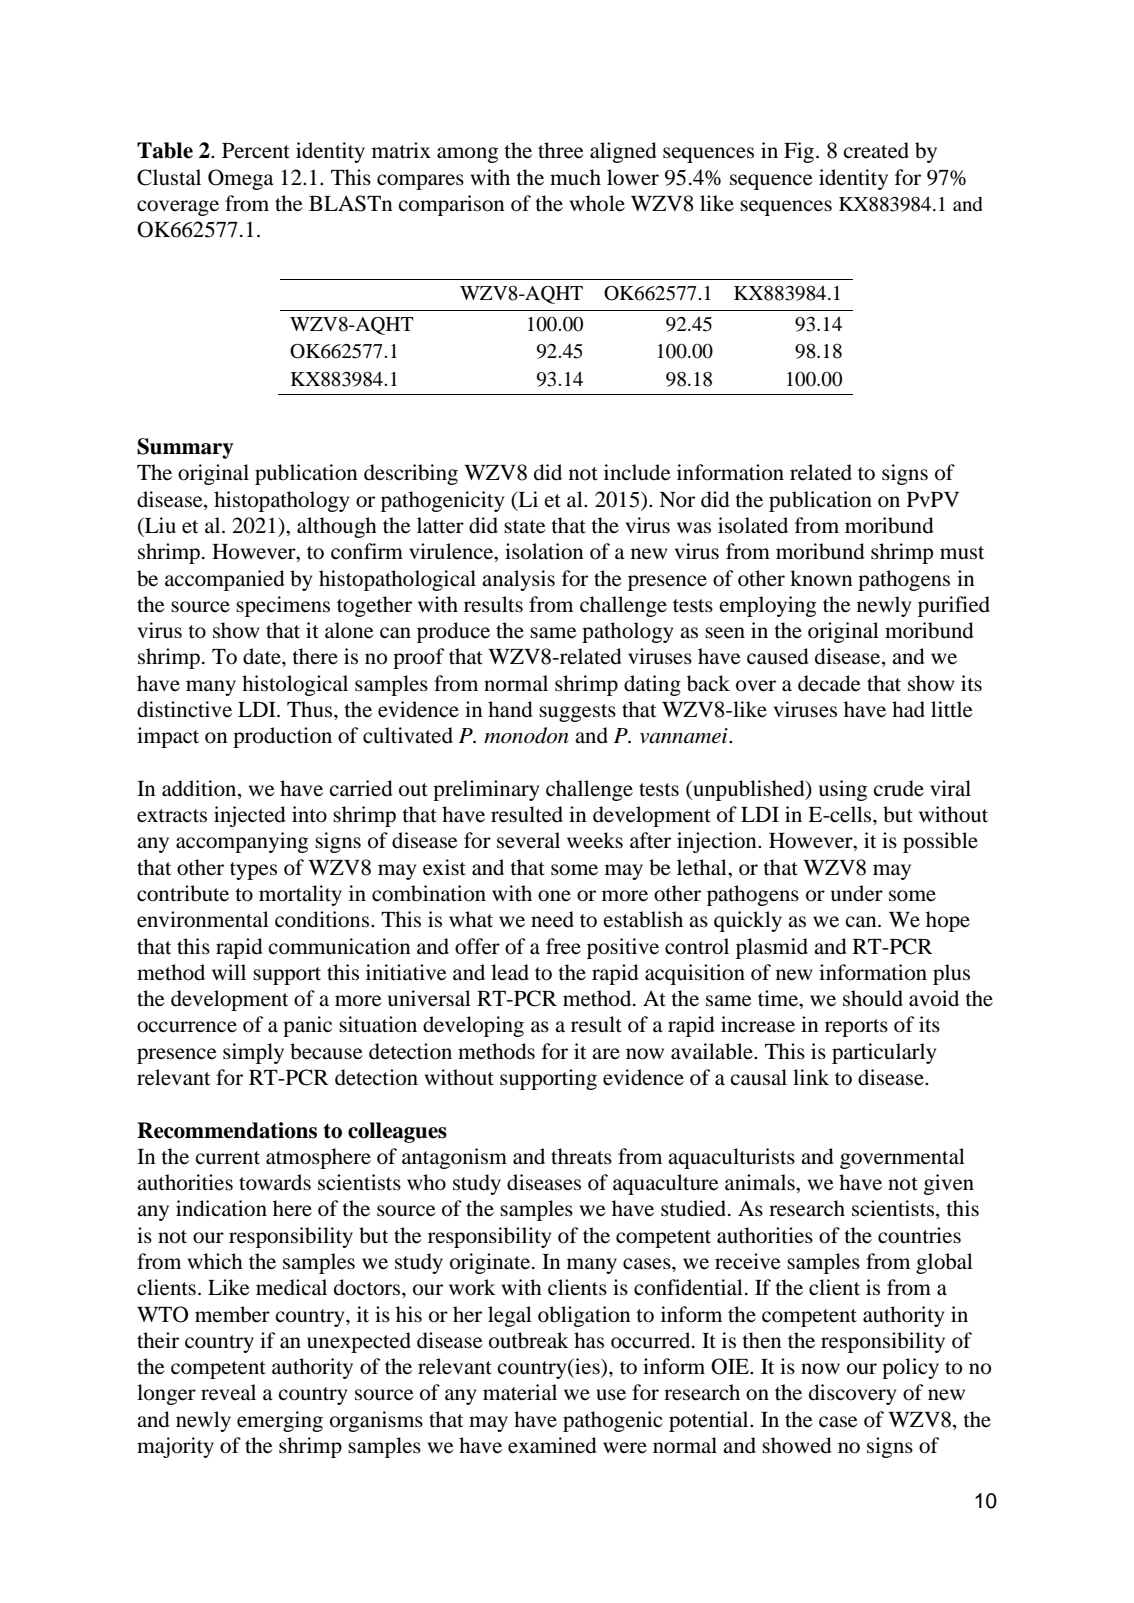  I want to click on much, so click(575, 177).
